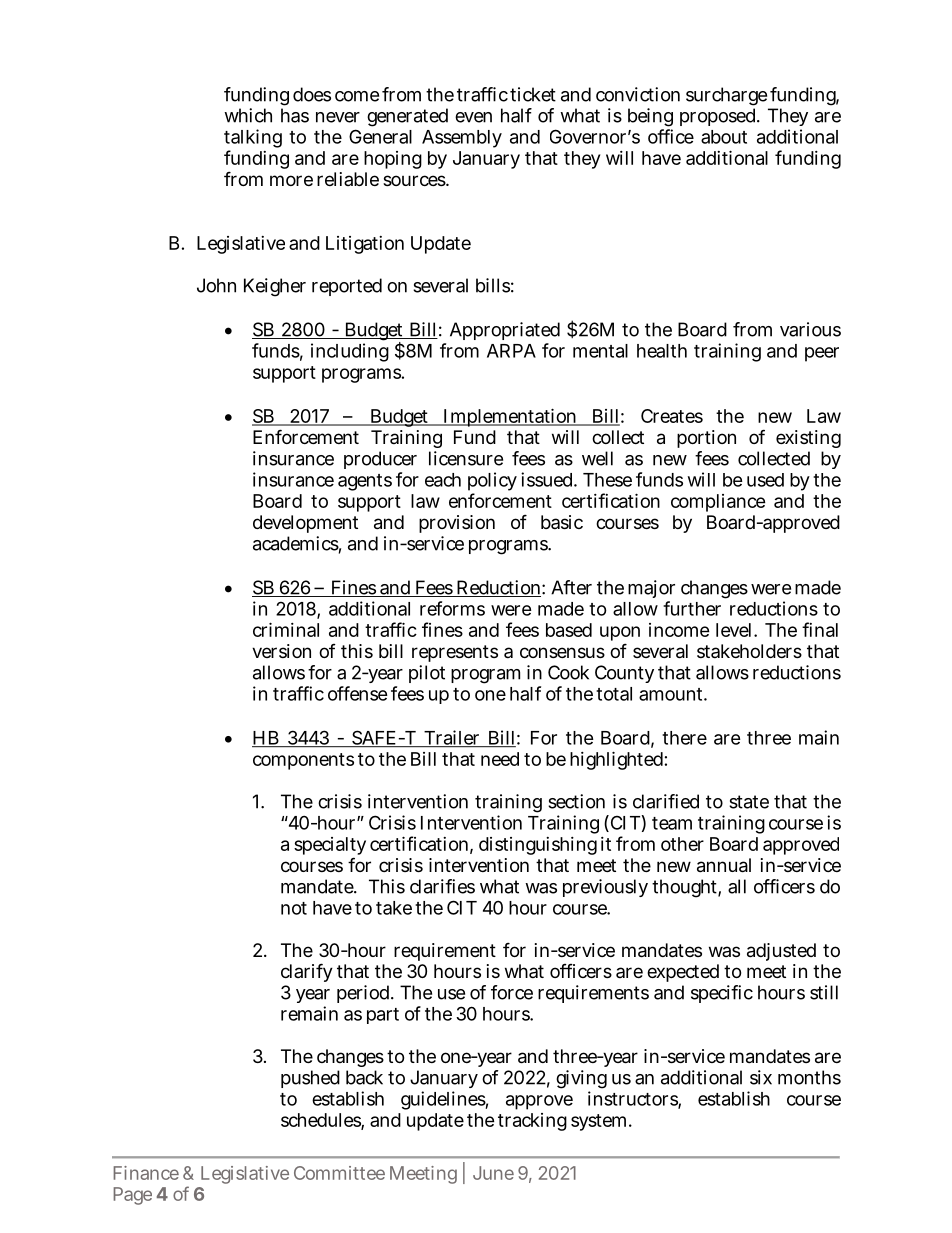  I want to click on Implementation, so click(510, 417).
